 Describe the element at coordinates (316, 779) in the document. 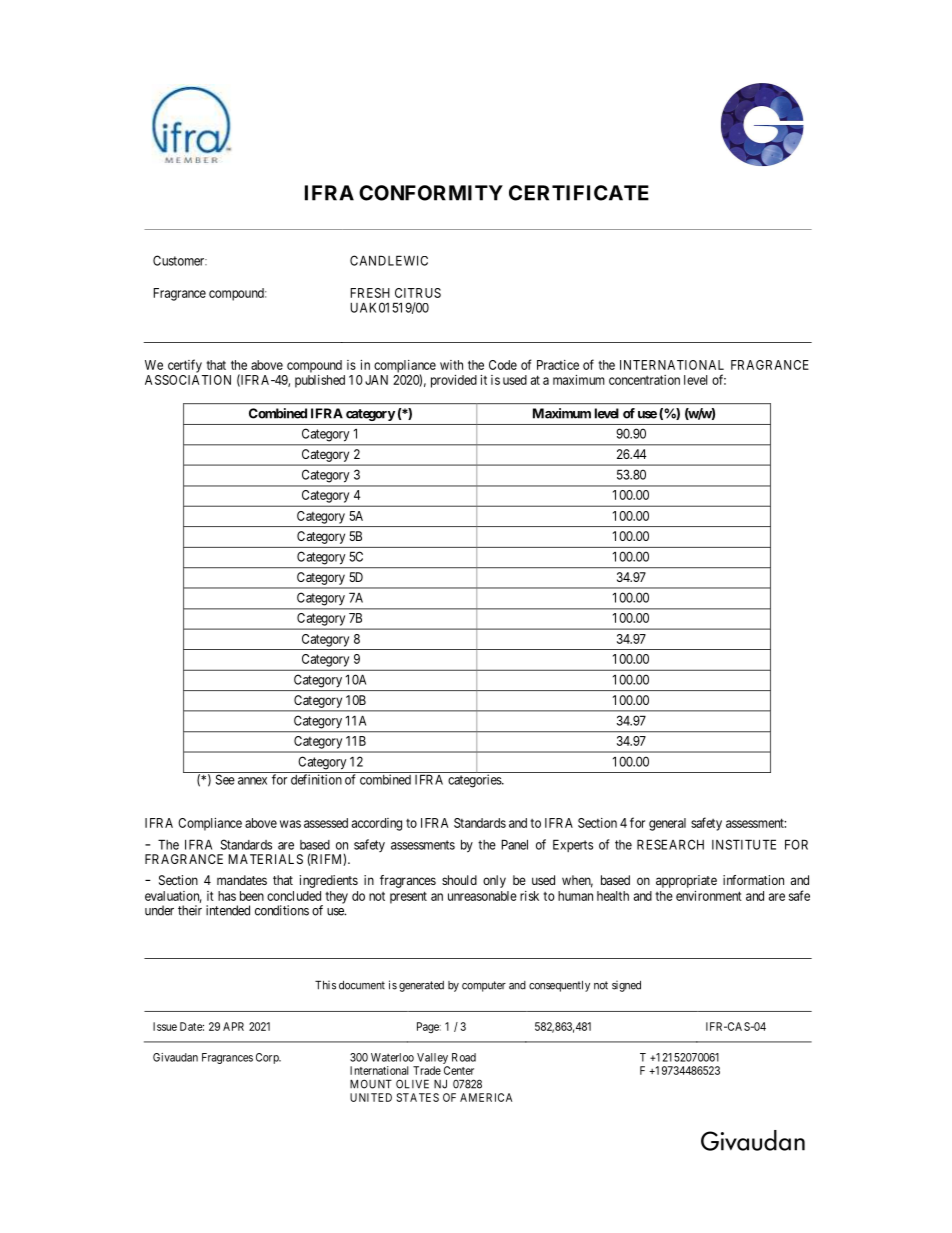

I see `definition` at that location.
